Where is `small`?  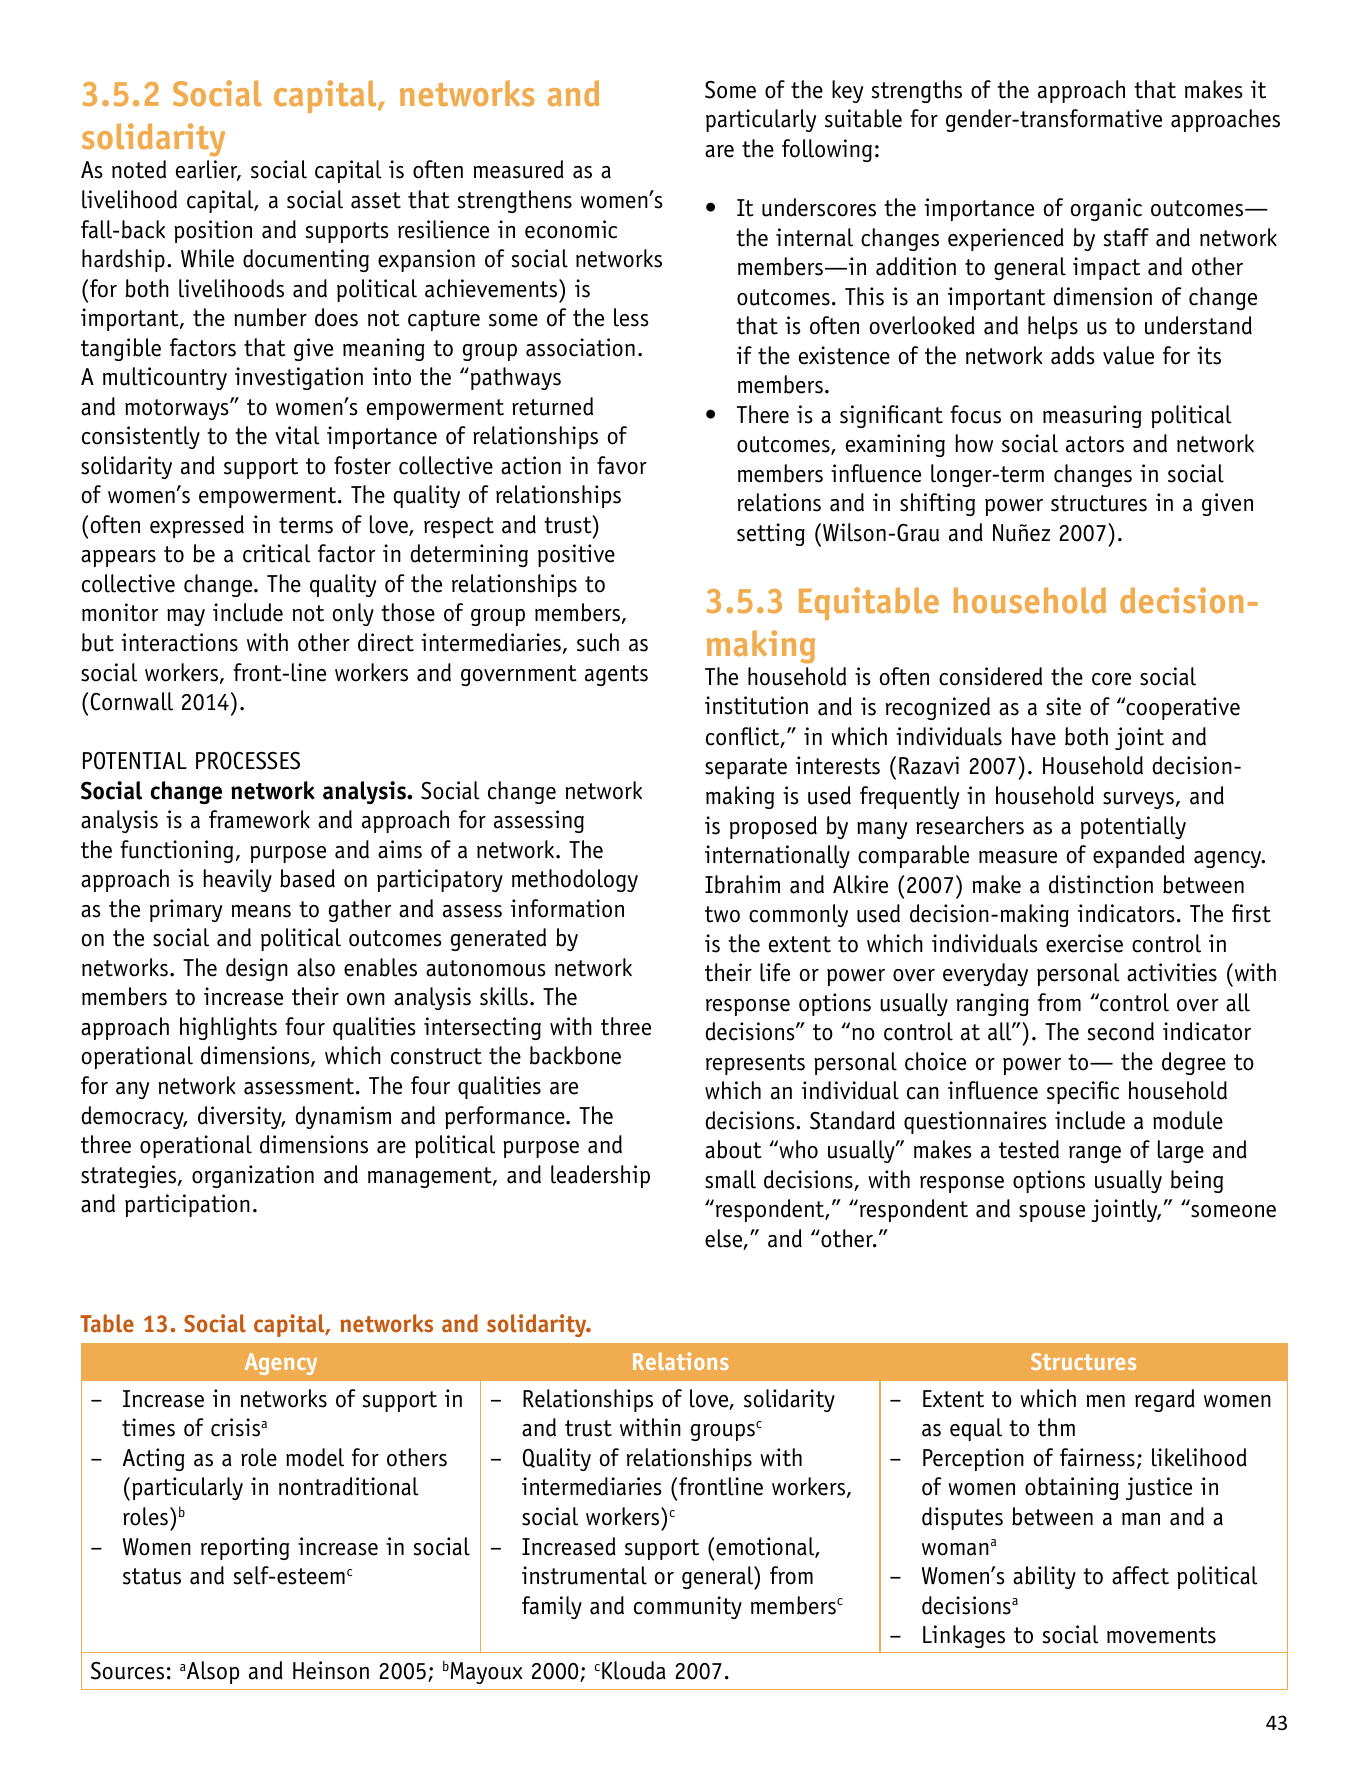 small is located at coordinates (730, 1179).
